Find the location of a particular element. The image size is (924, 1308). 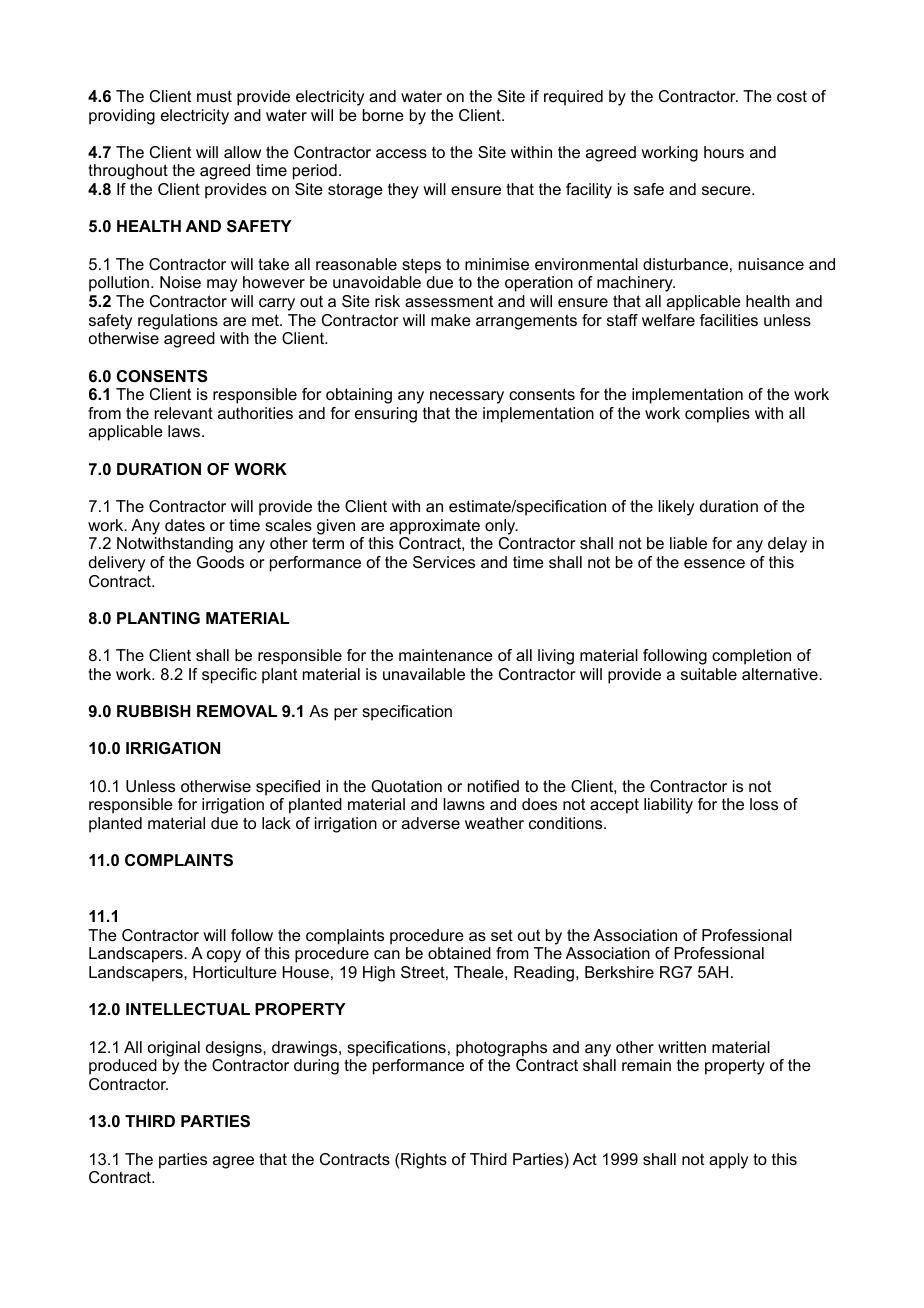

completion is located at coordinates (751, 657).
